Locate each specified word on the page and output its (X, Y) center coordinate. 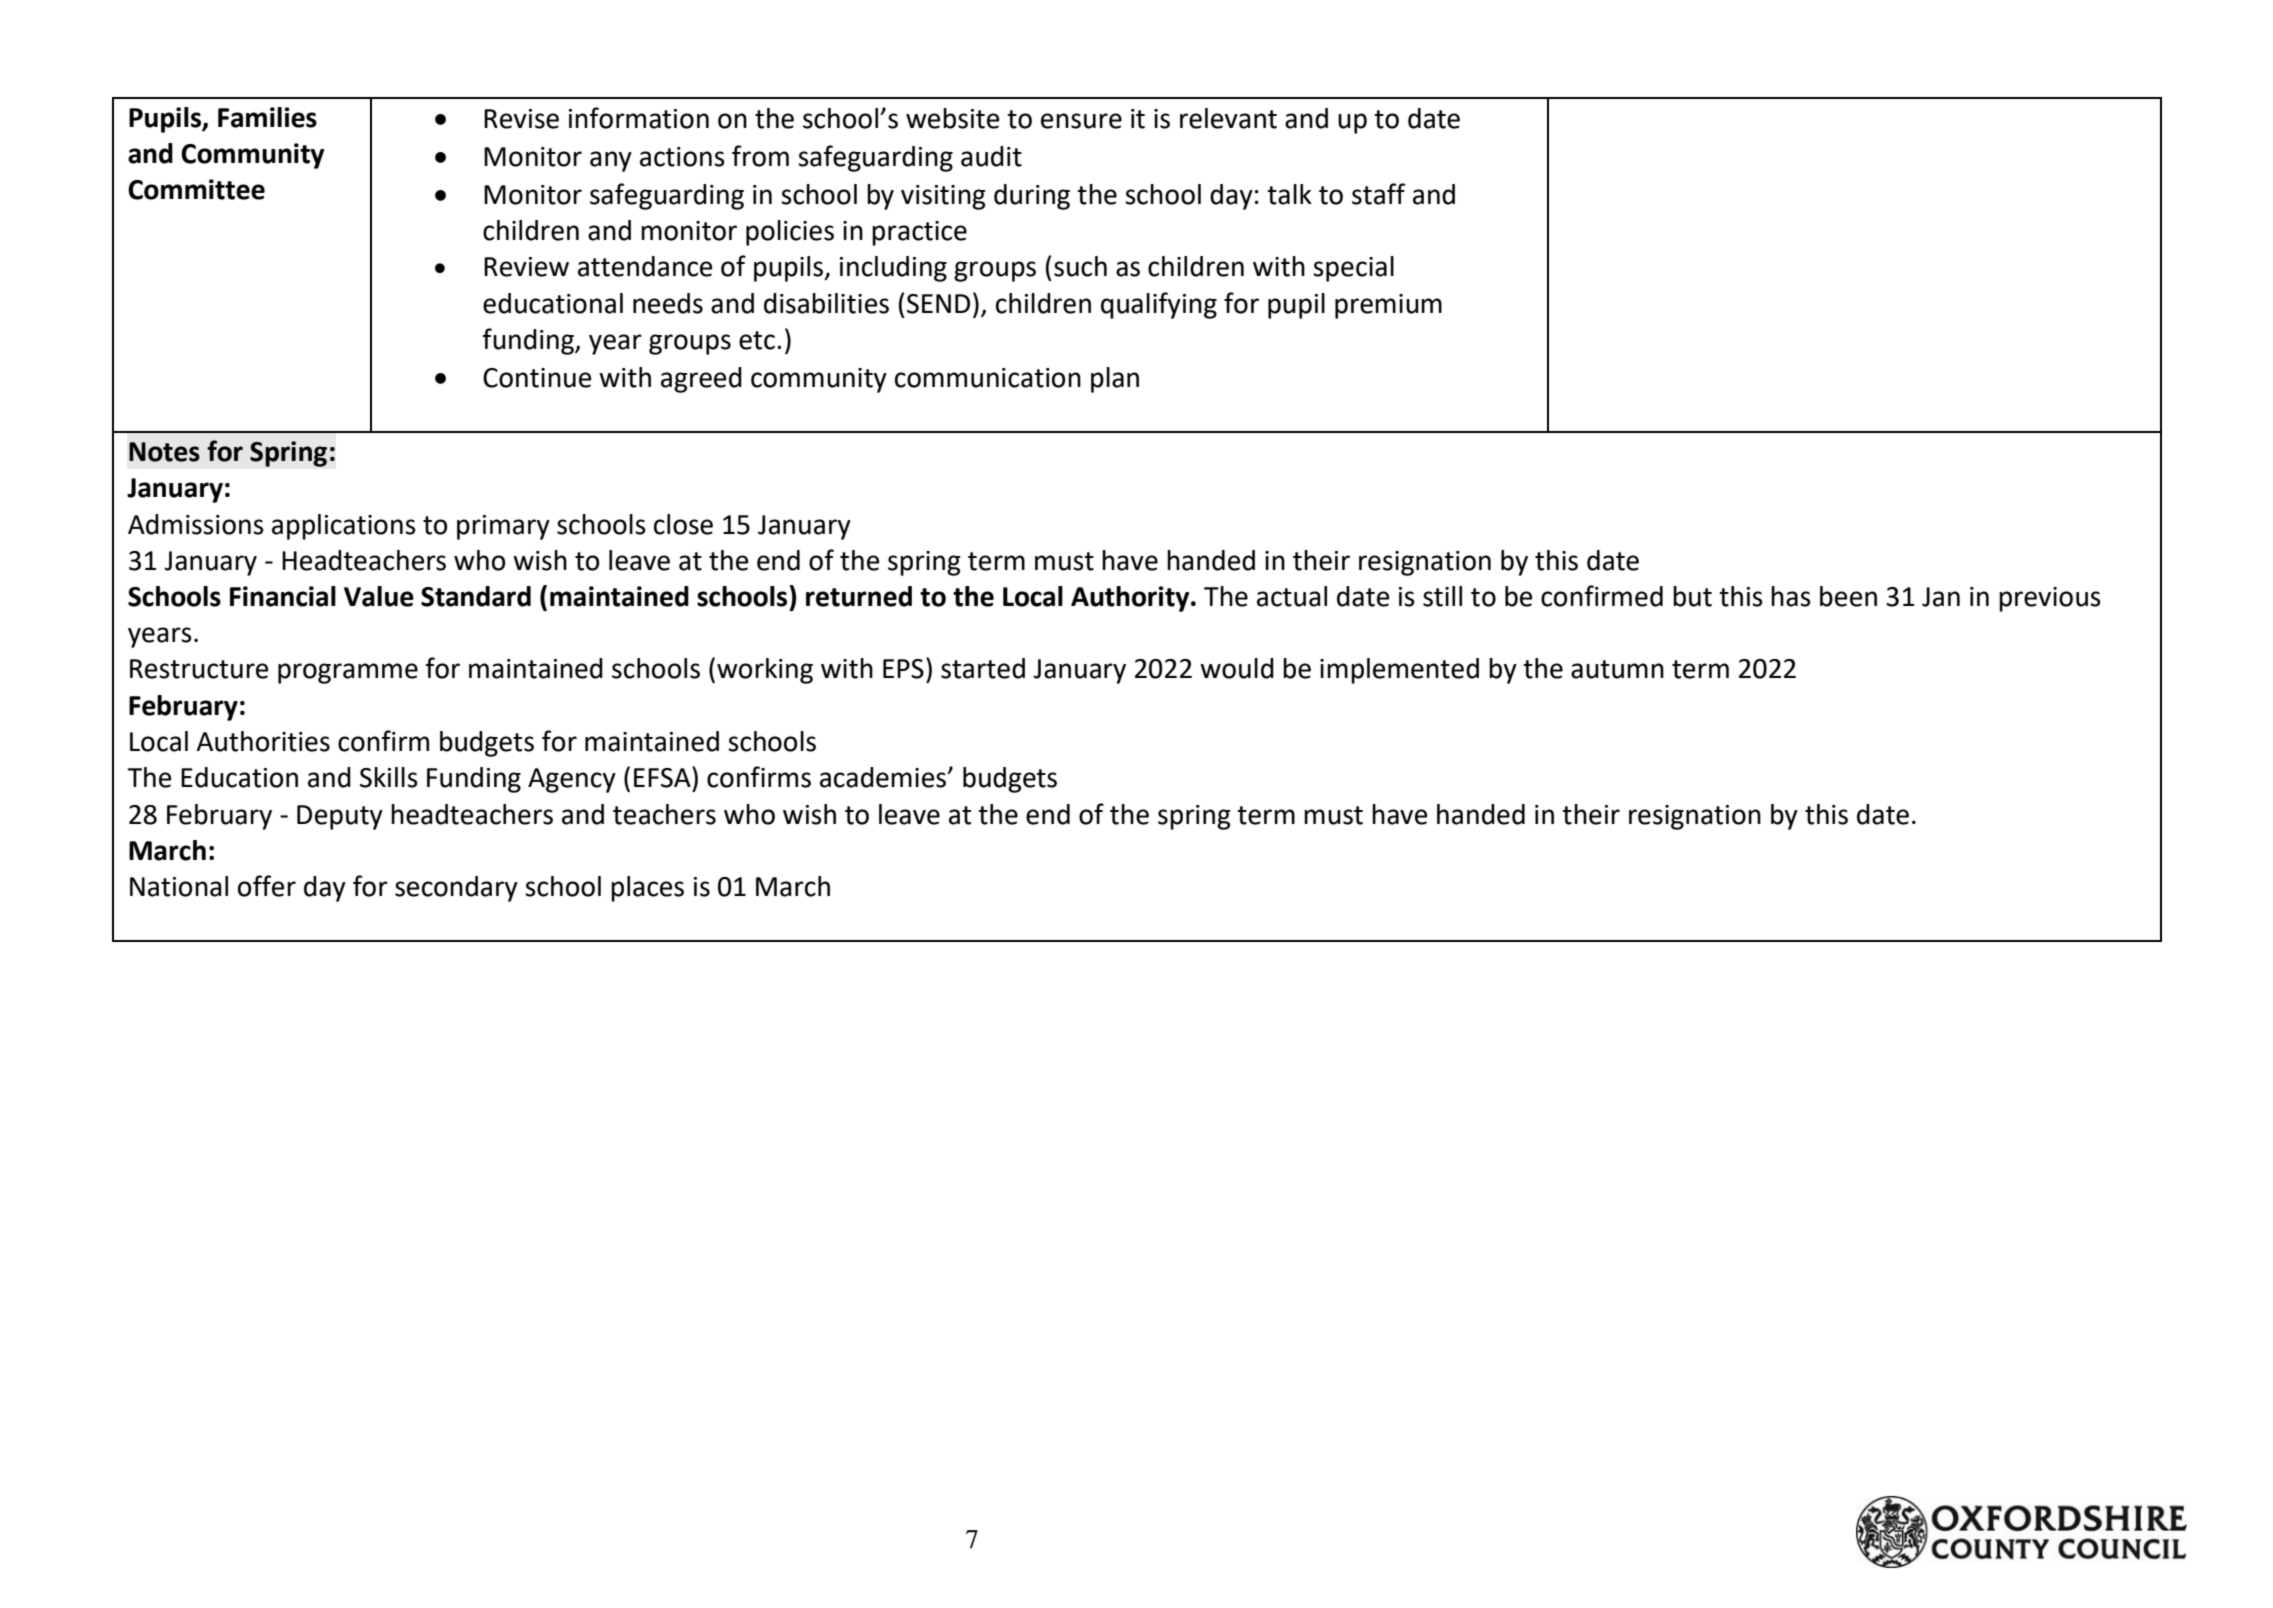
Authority (1131, 599)
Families (267, 117)
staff (1378, 194)
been (1848, 596)
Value (379, 596)
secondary (456, 889)
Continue (537, 378)
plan (1115, 380)
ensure (1081, 121)
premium (1388, 306)
